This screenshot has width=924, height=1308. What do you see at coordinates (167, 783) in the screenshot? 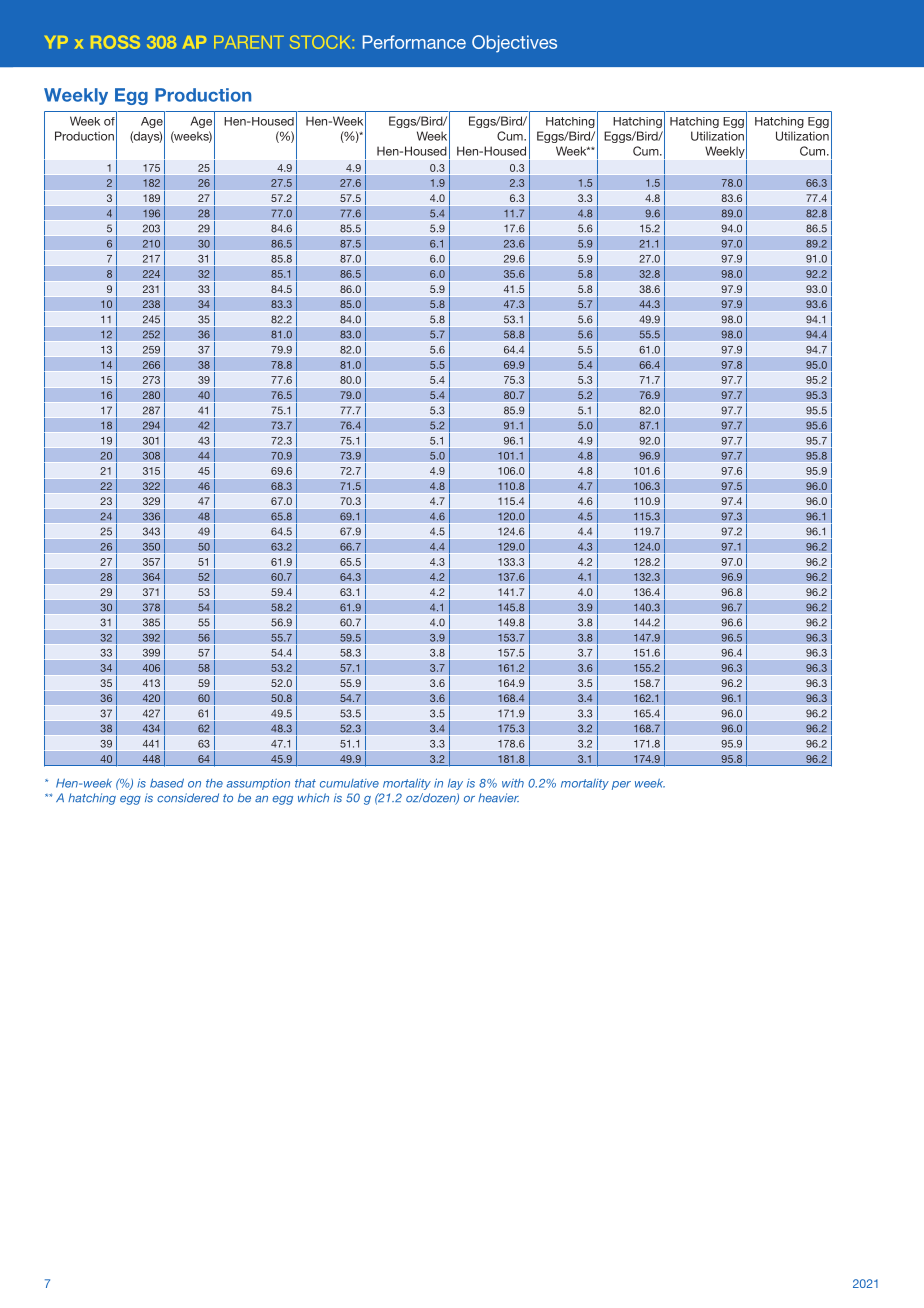
I see `based` at bounding box center [167, 783].
